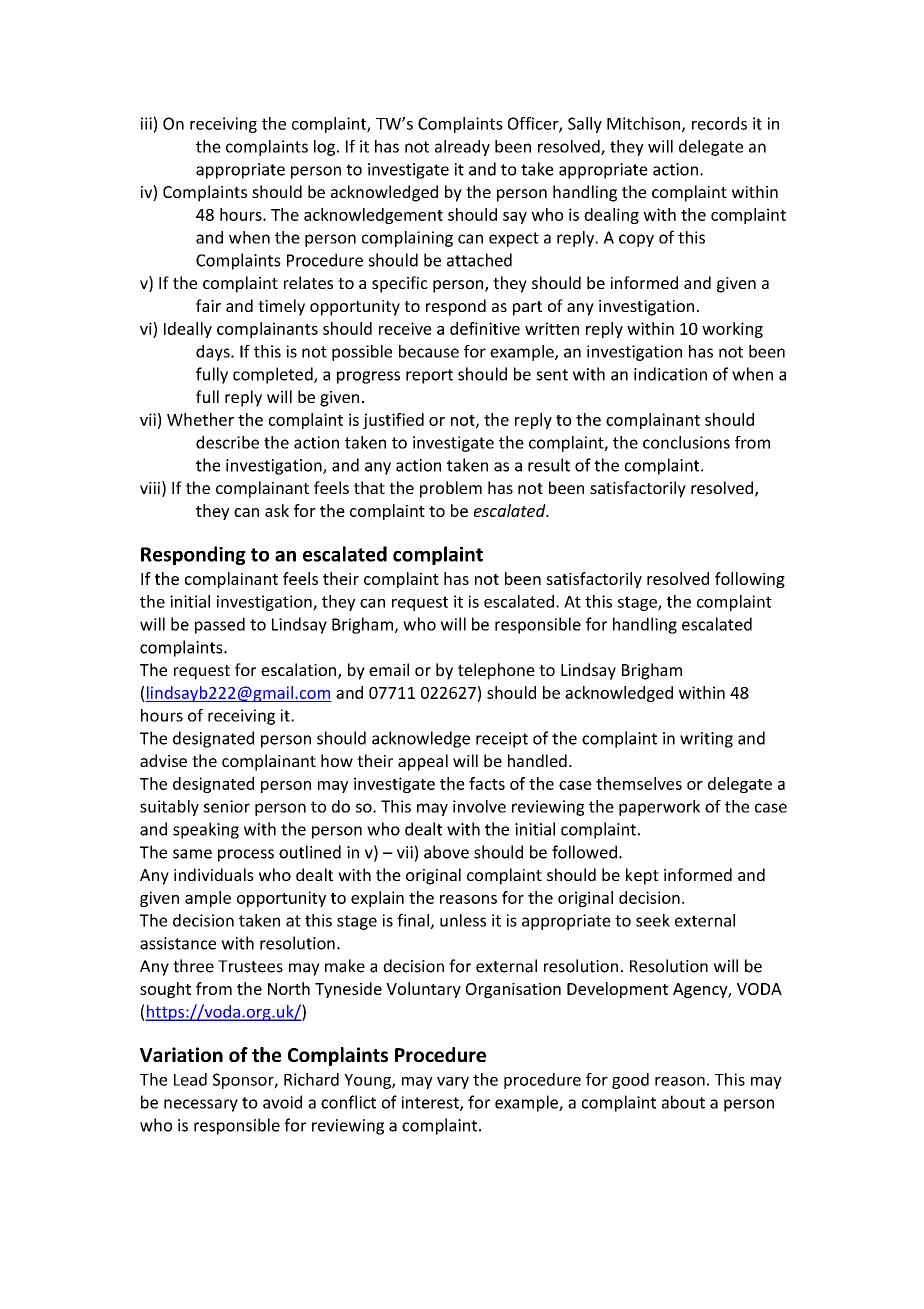 The height and width of the screenshot is (1309, 924). I want to click on already, so click(462, 148).
